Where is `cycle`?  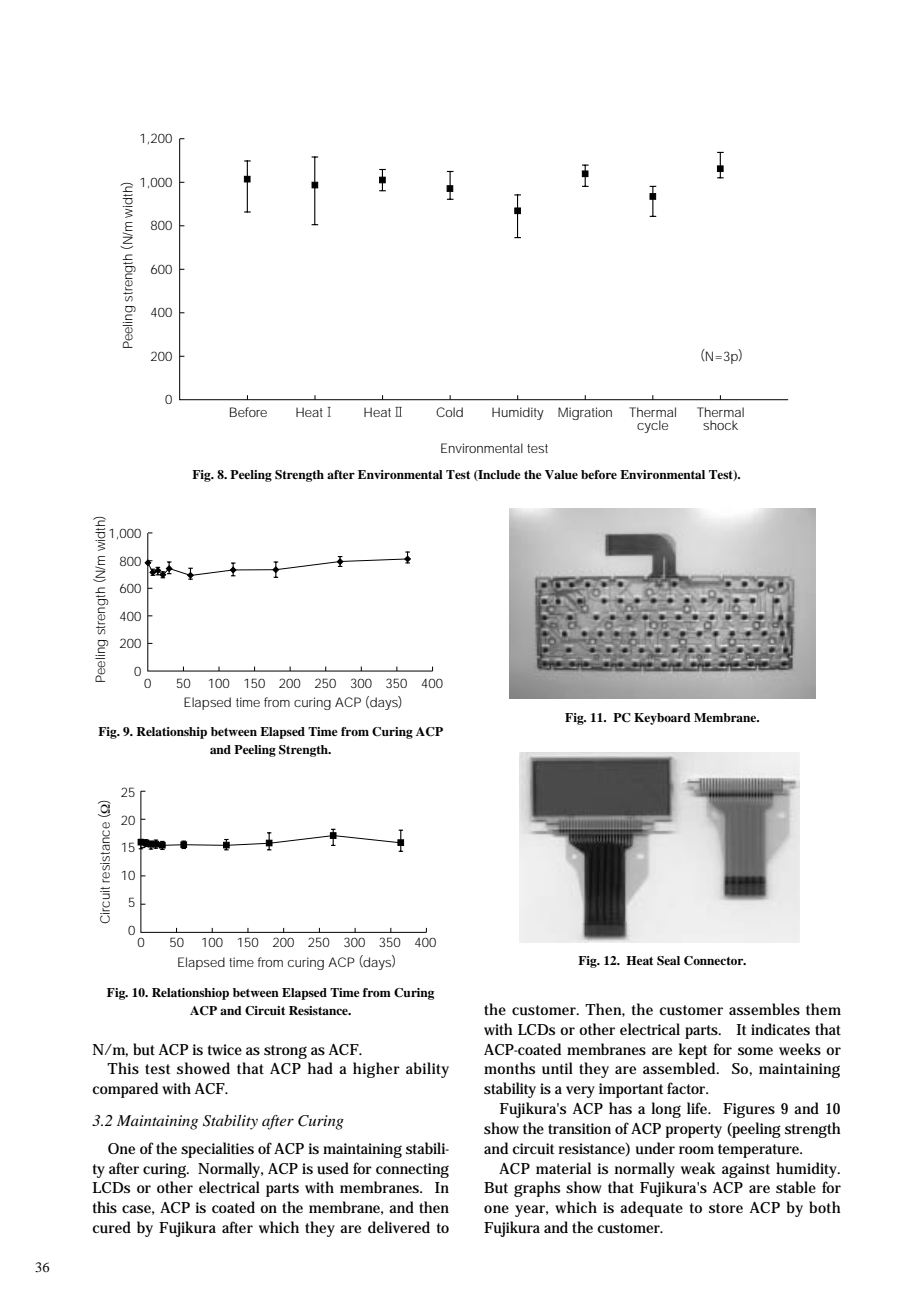 cycle is located at coordinates (652, 426).
